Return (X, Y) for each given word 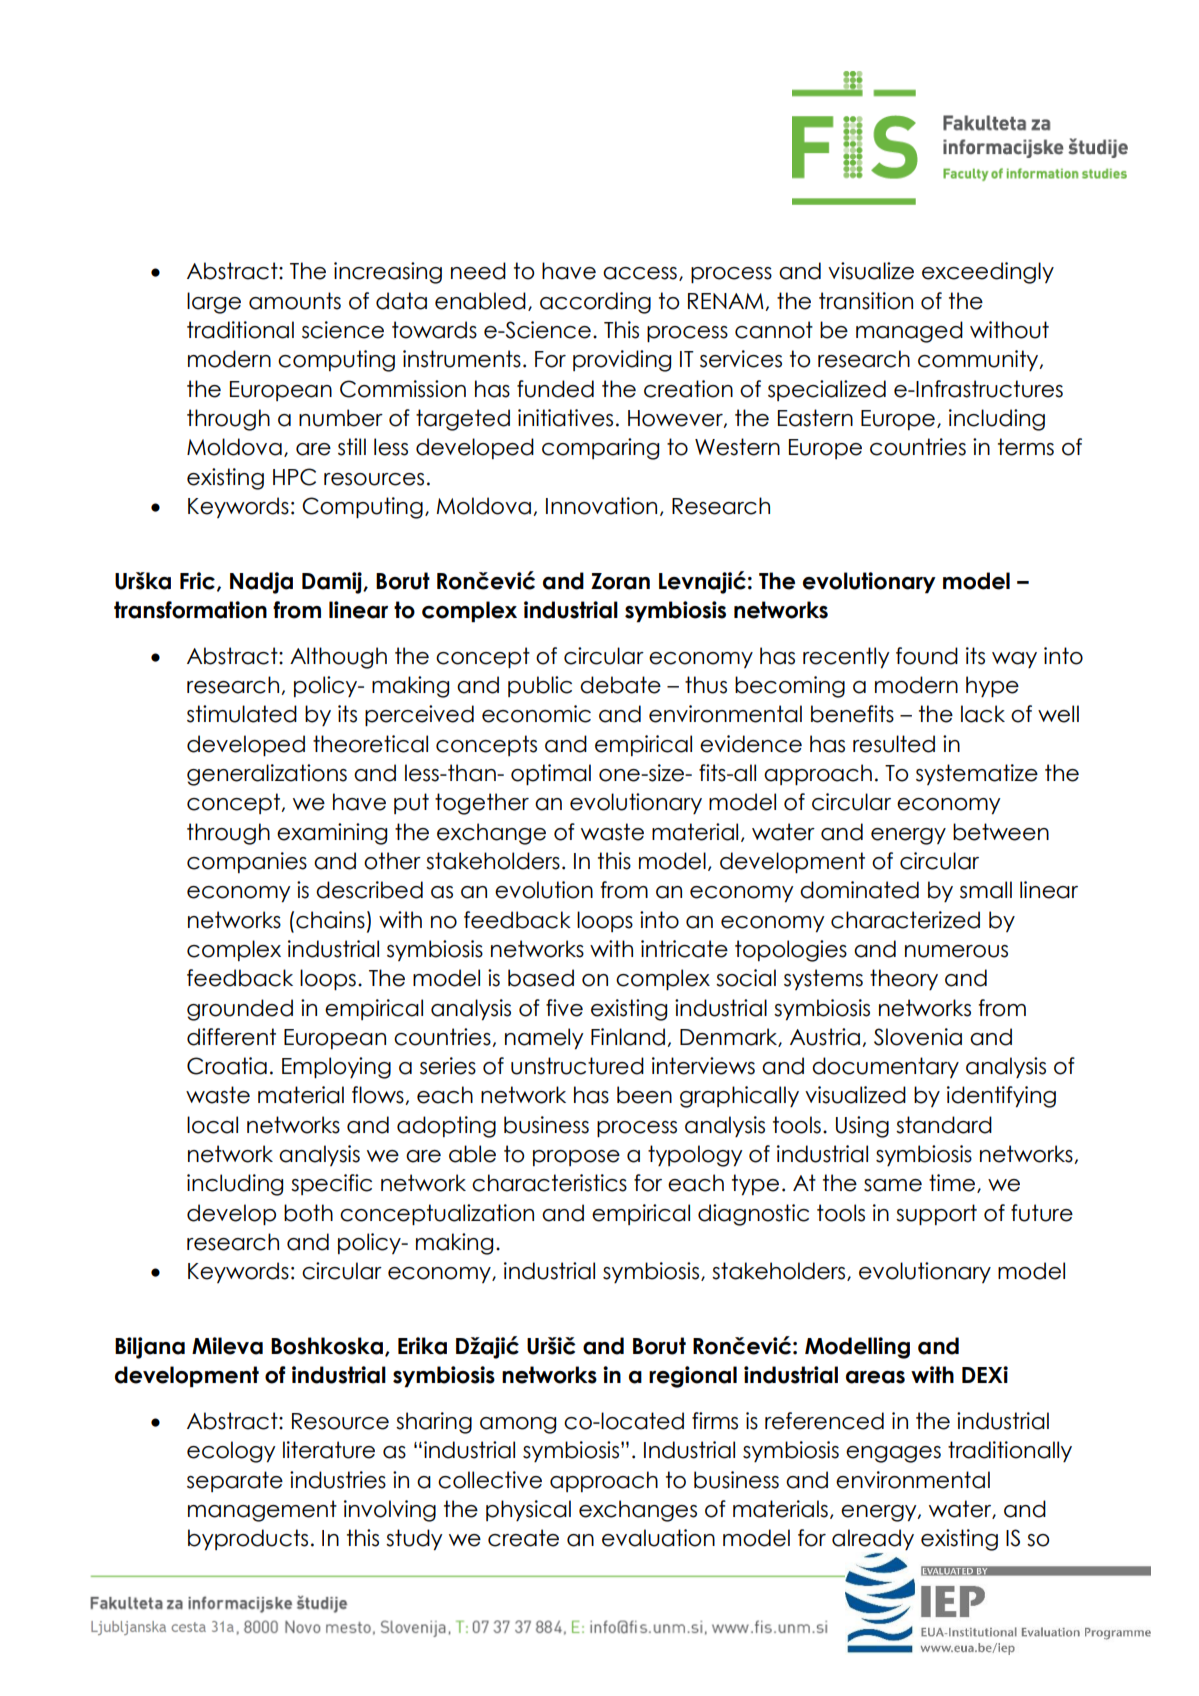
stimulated (242, 714)
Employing (336, 1068)
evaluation (658, 1538)
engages (893, 1454)
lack (983, 714)
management (262, 1511)
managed (909, 332)
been (644, 1095)
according (595, 303)
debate (620, 685)
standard (944, 1125)
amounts (295, 301)
